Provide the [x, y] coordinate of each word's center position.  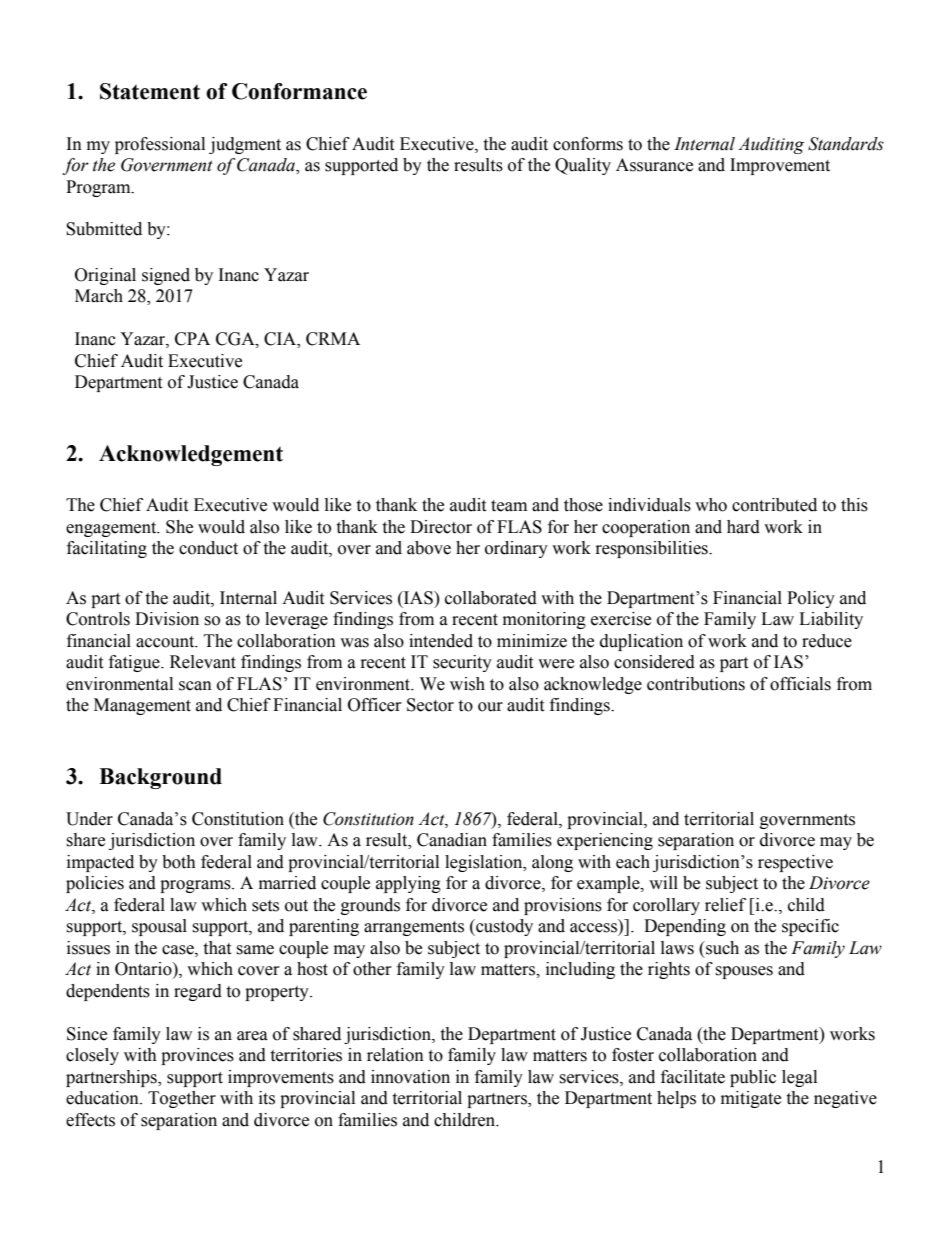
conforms [588, 144]
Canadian [452, 840]
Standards [846, 144]
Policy [811, 599]
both [179, 862]
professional [160, 145]
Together [182, 1099]
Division [167, 619]
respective [795, 863]
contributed [774, 505]
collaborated [491, 598]
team [509, 506]
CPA [192, 339]
